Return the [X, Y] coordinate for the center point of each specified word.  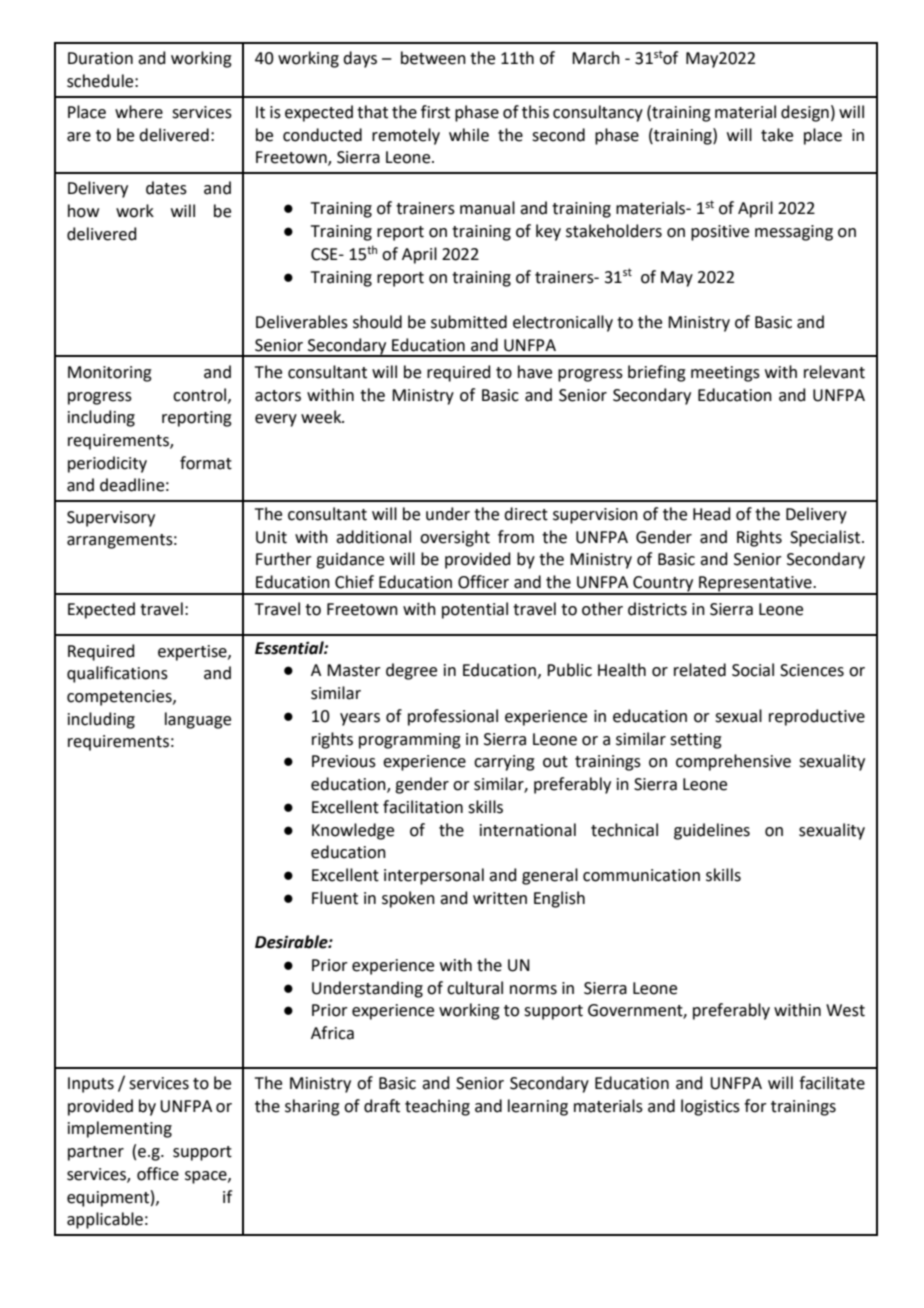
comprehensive [733, 762]
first [435, 112]
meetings [725, 374]
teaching [437, 1107]
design [805, 113]
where [139, 112]
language [198, 720]
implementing [120, 1129]
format [206, 463]
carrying [504, 763]
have [535, 372]
